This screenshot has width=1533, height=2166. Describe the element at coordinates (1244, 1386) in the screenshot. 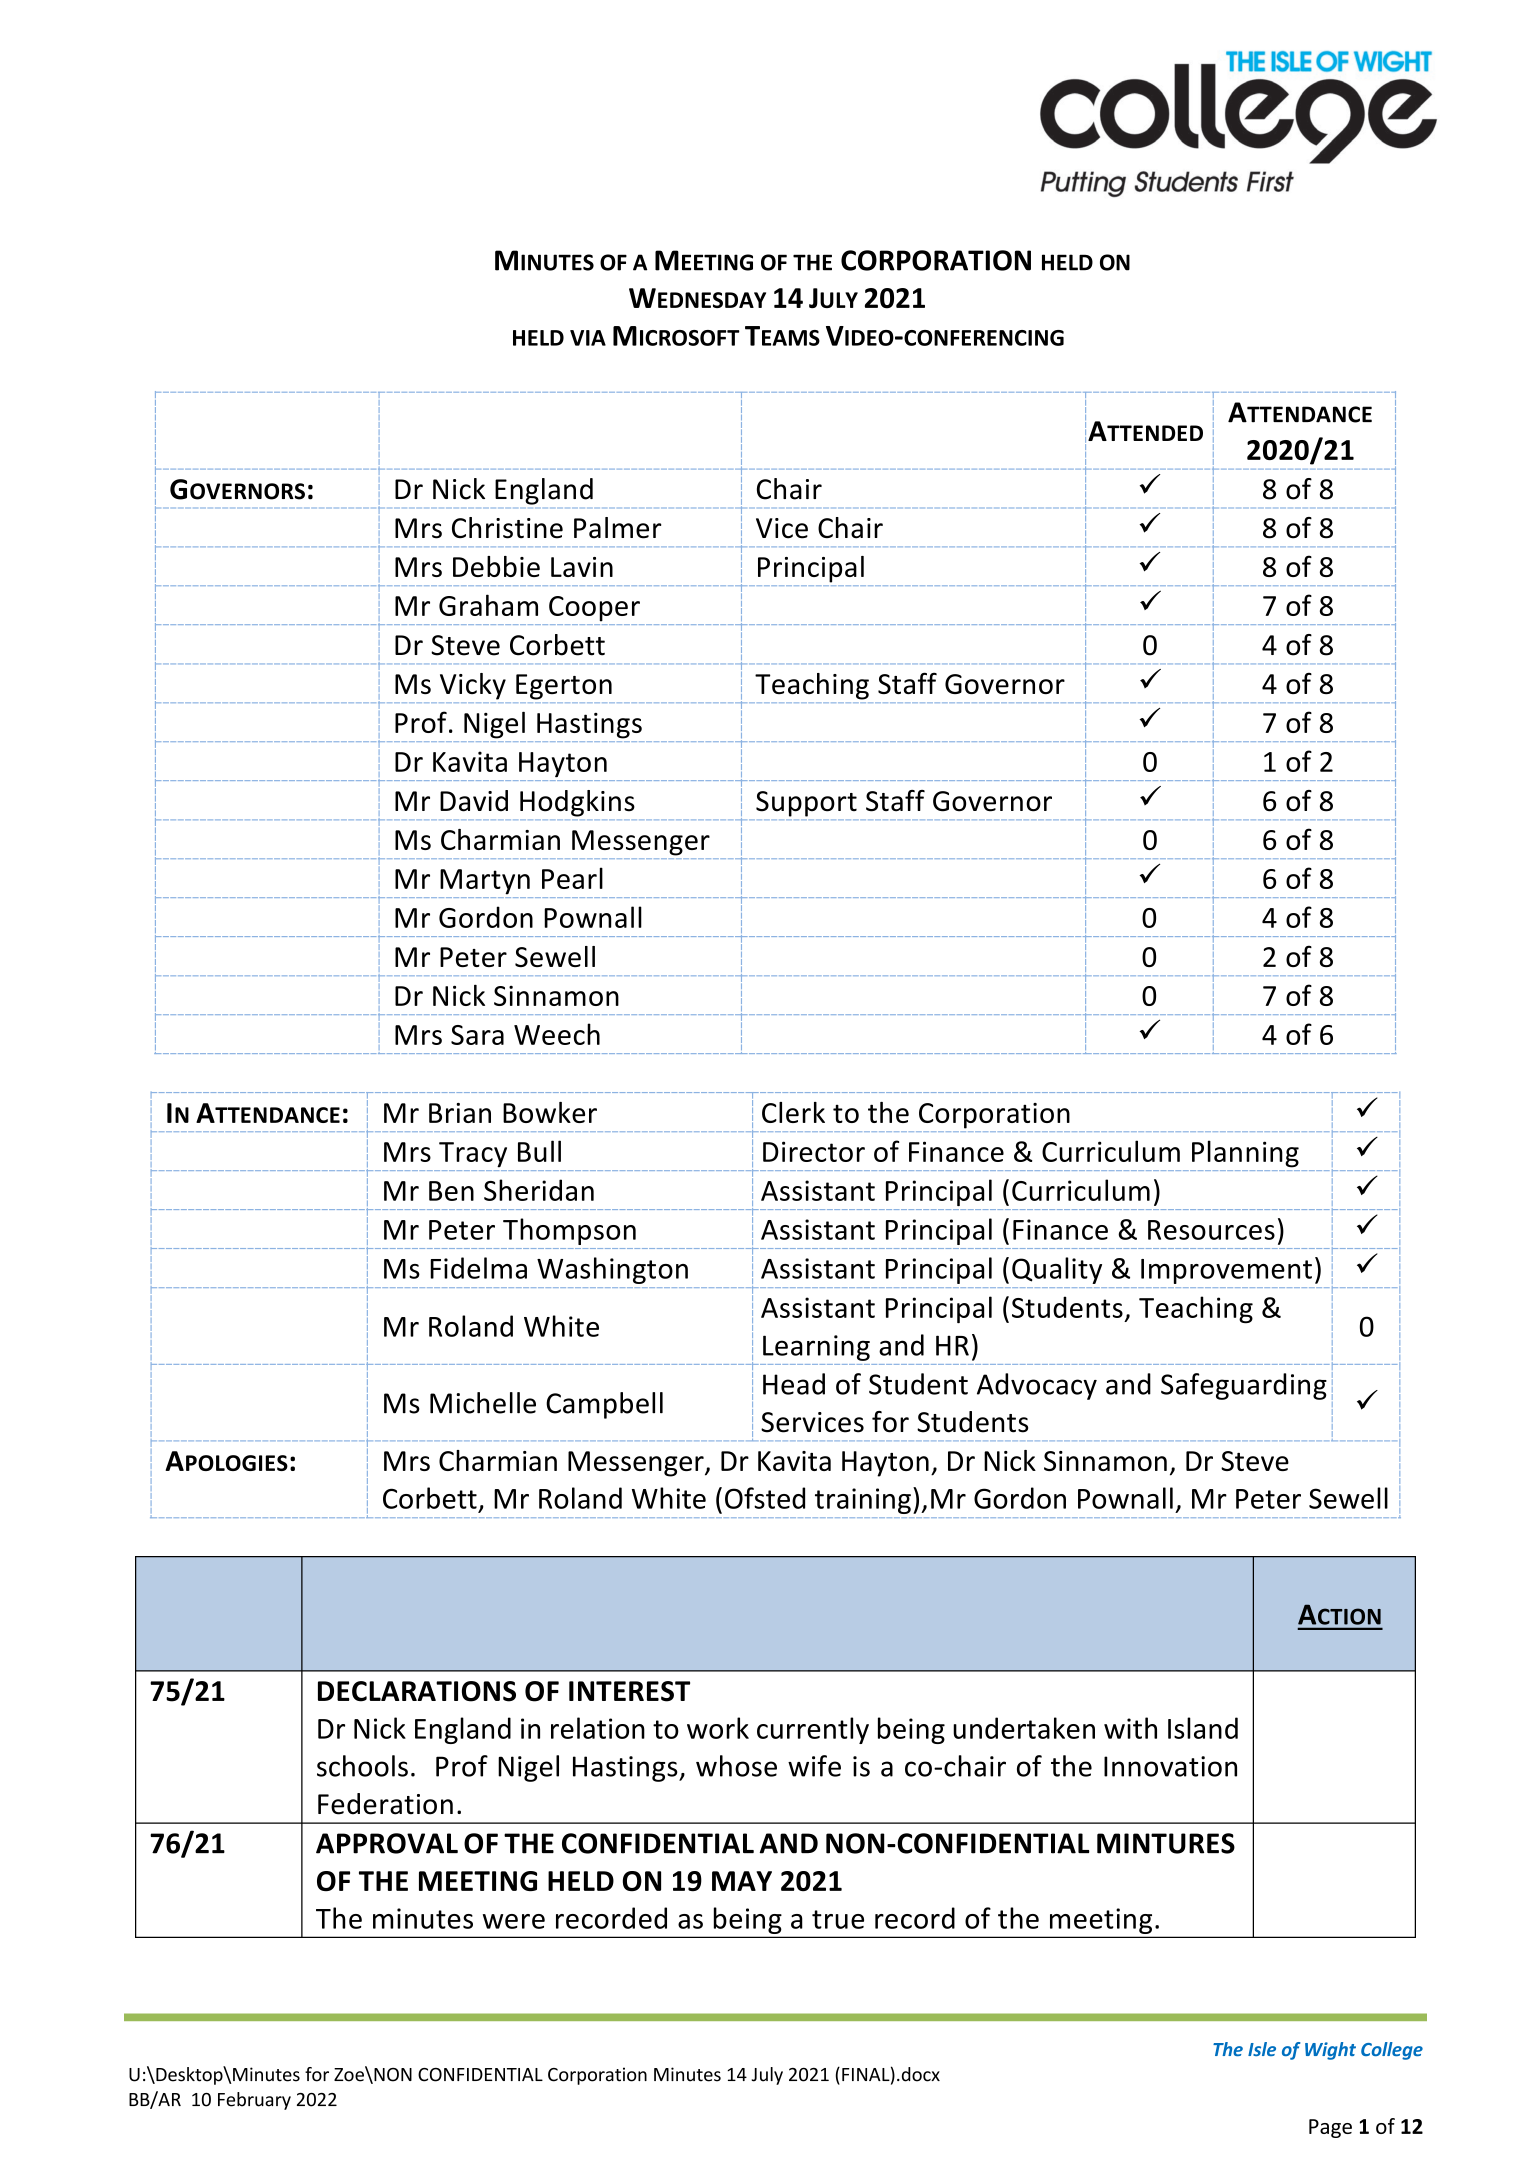

I see `Safeguarding` at that location.
